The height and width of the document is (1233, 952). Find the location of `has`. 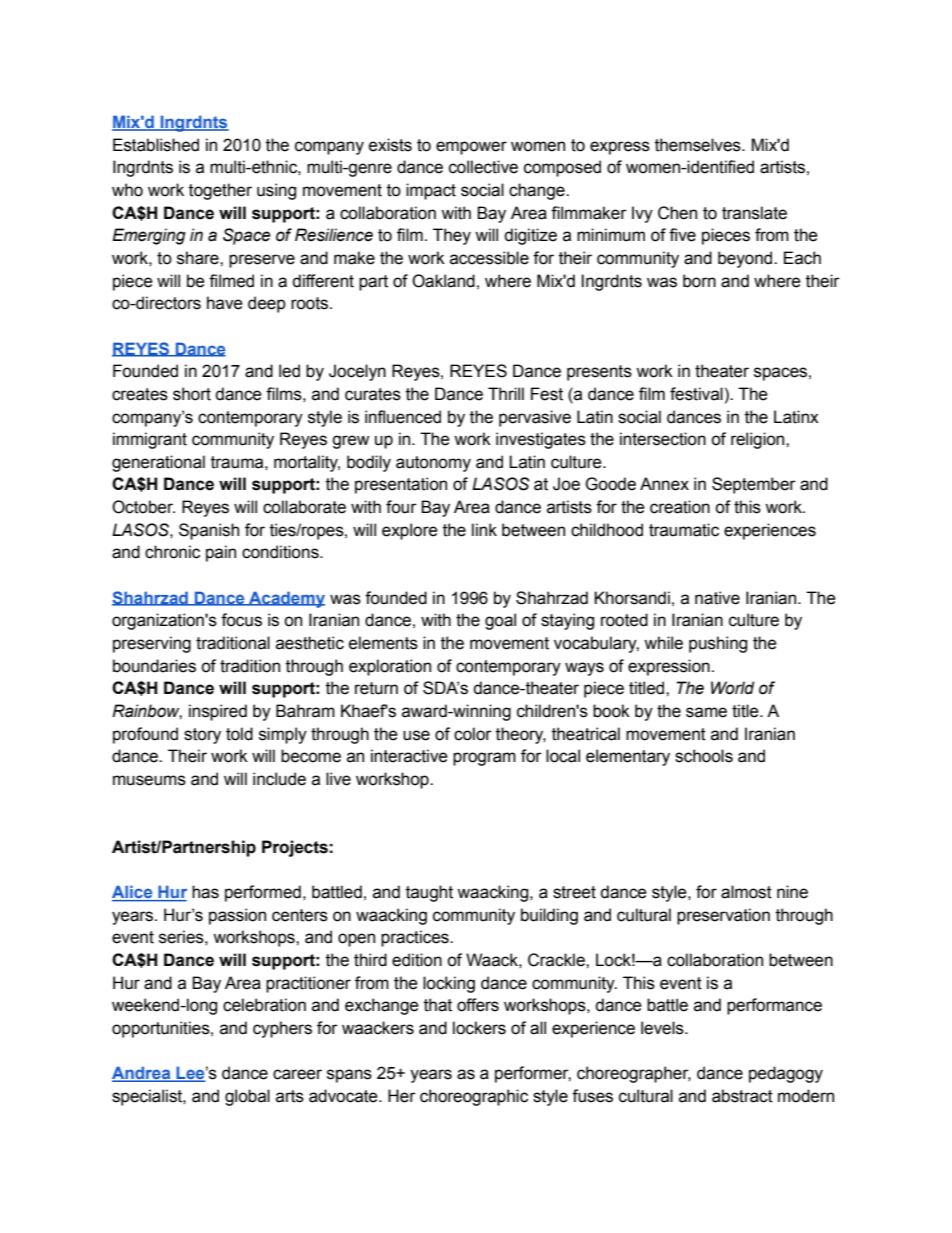

has is located at coordinates (205, 892).
